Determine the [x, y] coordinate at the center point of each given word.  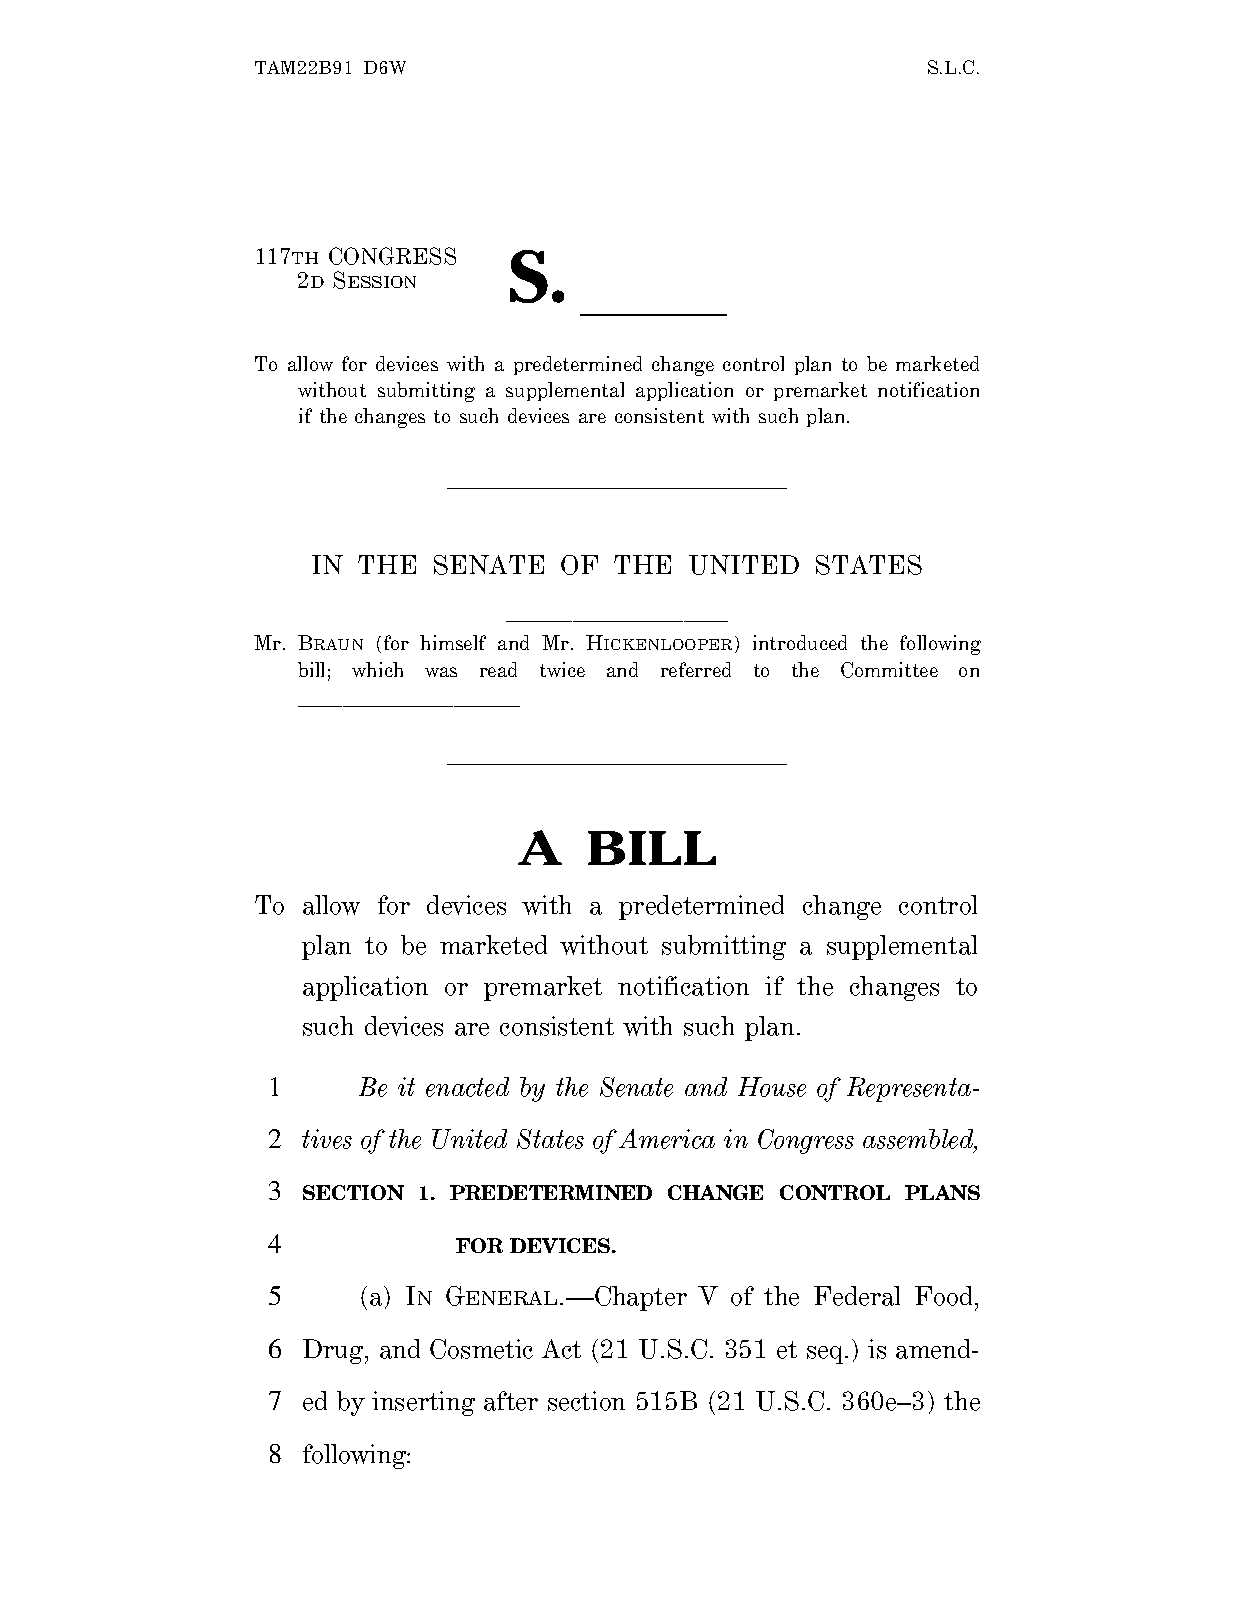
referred [696, 669]
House [772, 1087]
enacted [467, 1087]
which [377, 669]
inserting [423, 1403]
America [667, 1139]
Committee [889, 670]
